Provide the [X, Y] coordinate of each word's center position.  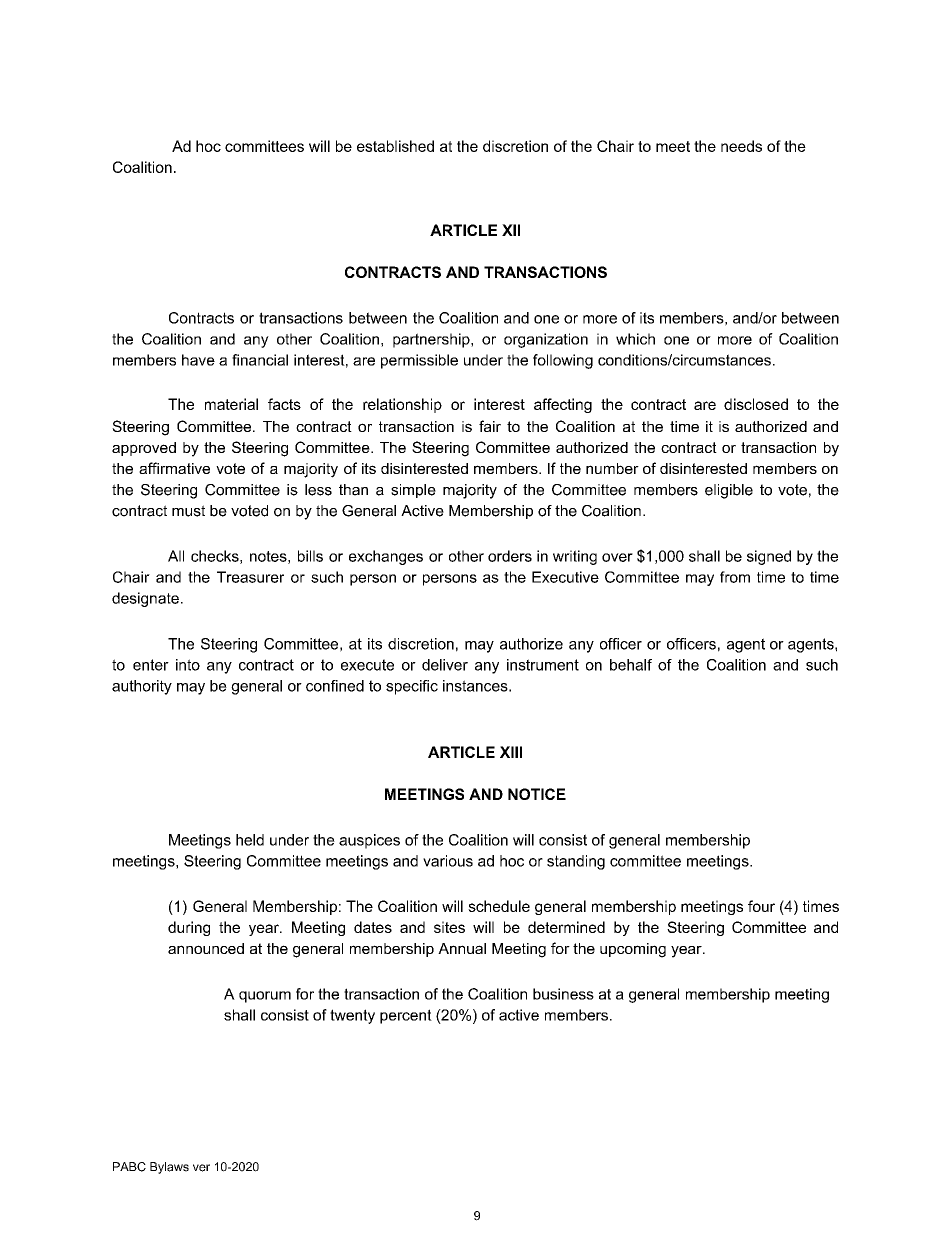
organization [546, 340]
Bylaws [169, 1168]
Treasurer [250, 577]
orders [510, 556]
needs [741, 146]
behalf [631, 665]
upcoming [633, 950]
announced [206, 948]
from [735, 577]
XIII [511, 752]
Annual [462, 948]
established [395, 146]
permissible [419, 361]
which [635, 339]
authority [142, 687]
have [198, 360]
